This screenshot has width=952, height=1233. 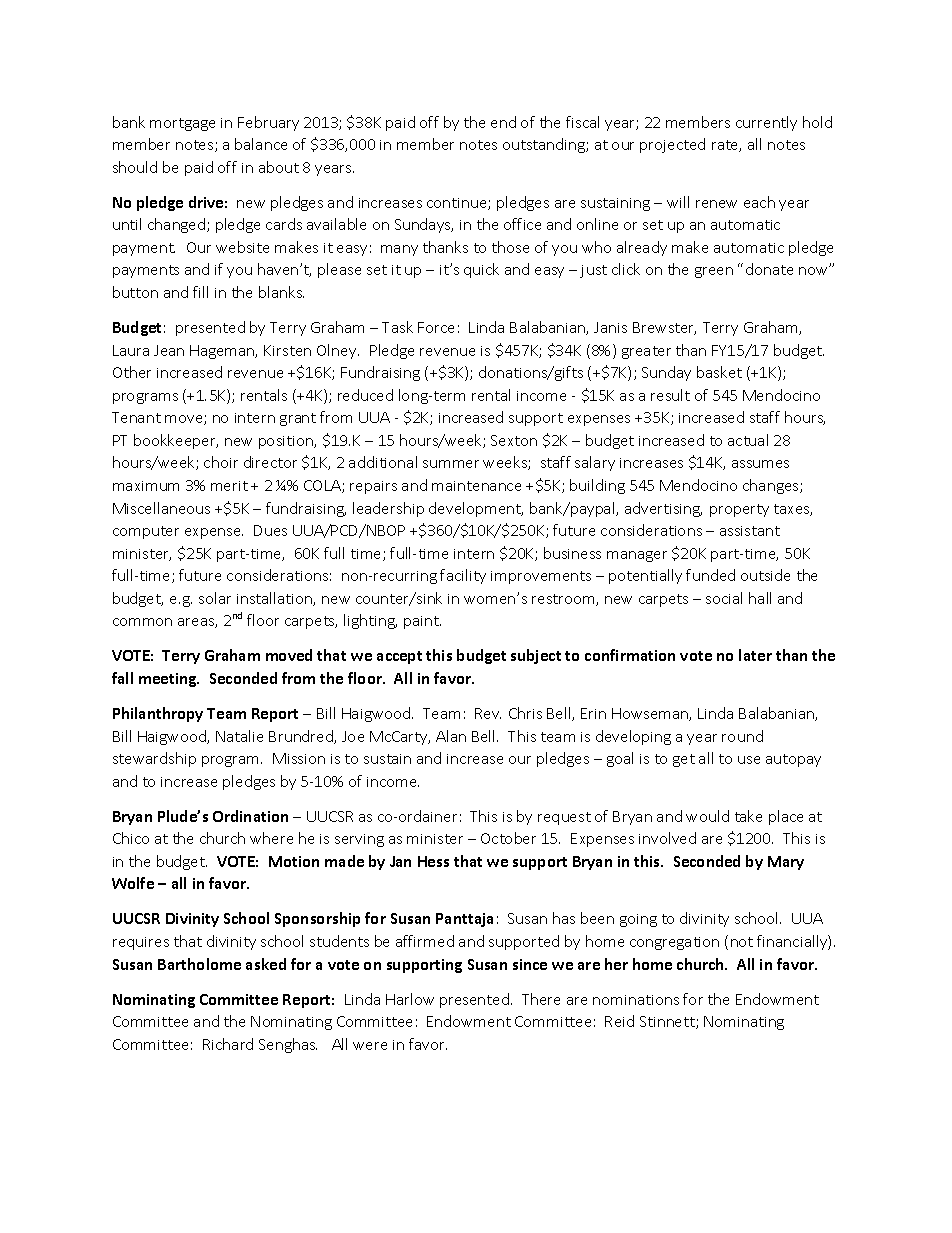 What do you see at coordinates (582, 122) in the screenshot?
I see `fiscal` at bounding box center [582, 122].
